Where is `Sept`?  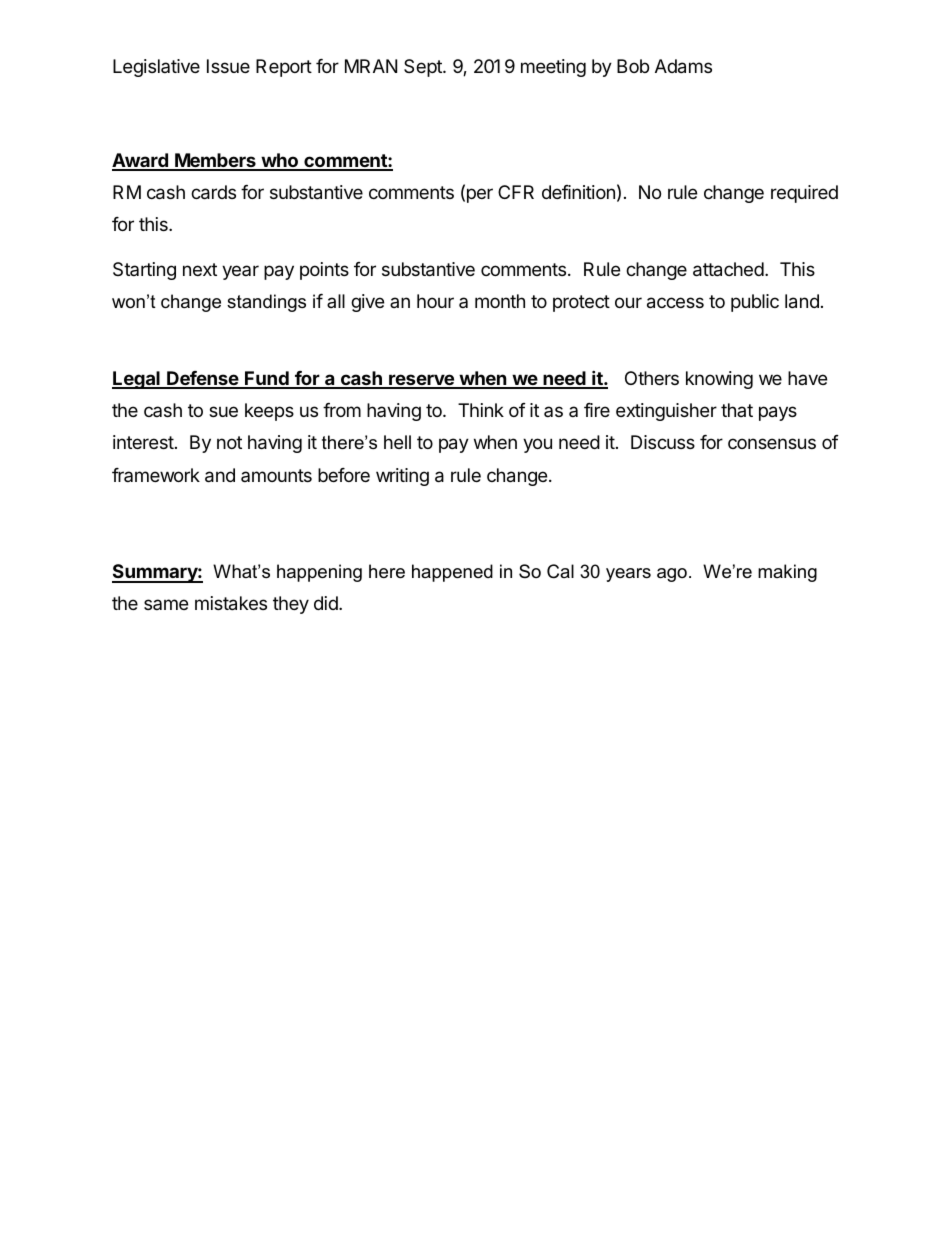 Sept is located at coordinates (424, 68).
